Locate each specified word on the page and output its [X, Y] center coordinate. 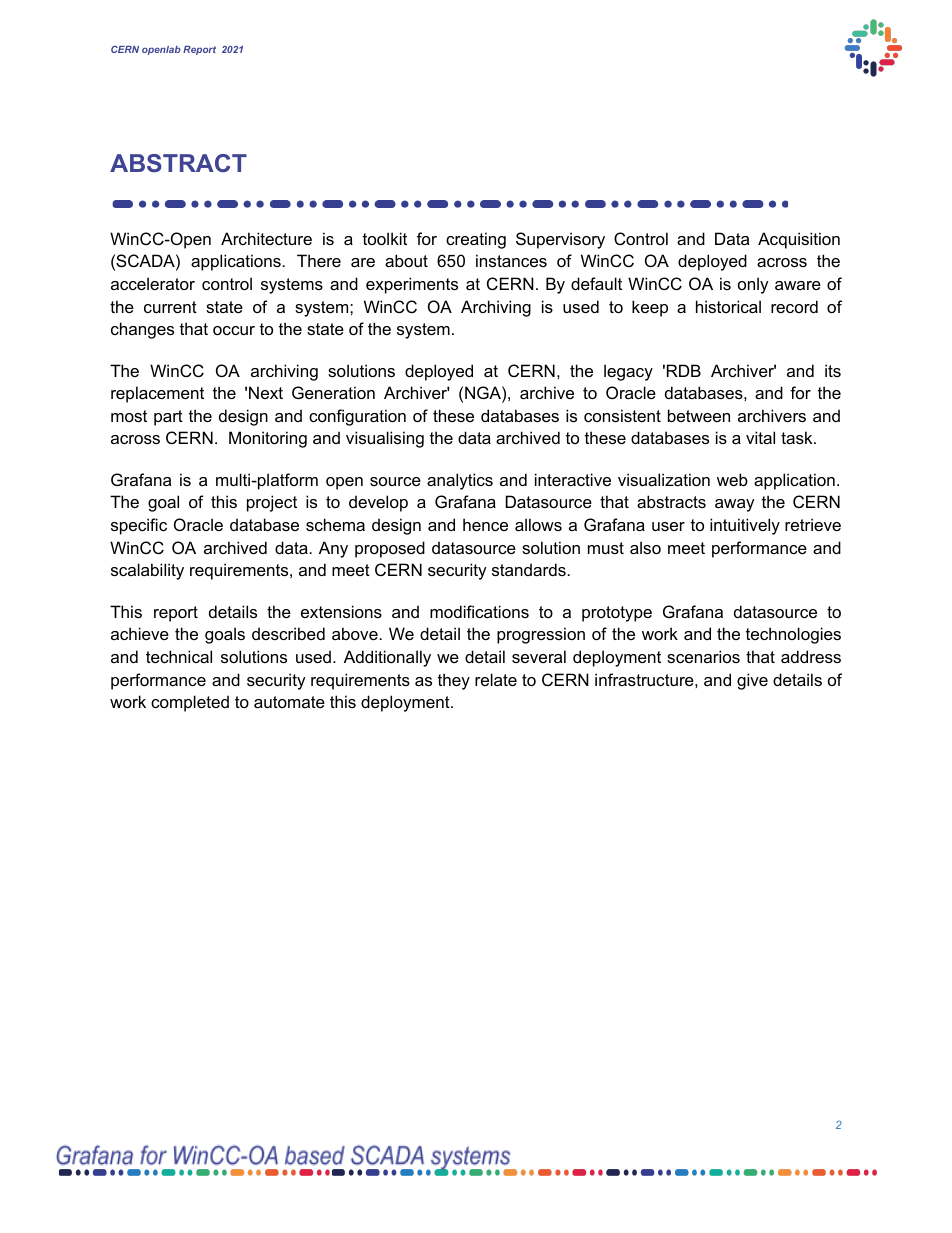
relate [496, 679]
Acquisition [799, 240]
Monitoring [268, 439]
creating [476, 240]
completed [190, 703]
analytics [460, 481]
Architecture [266, 238]
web [732, 479]
